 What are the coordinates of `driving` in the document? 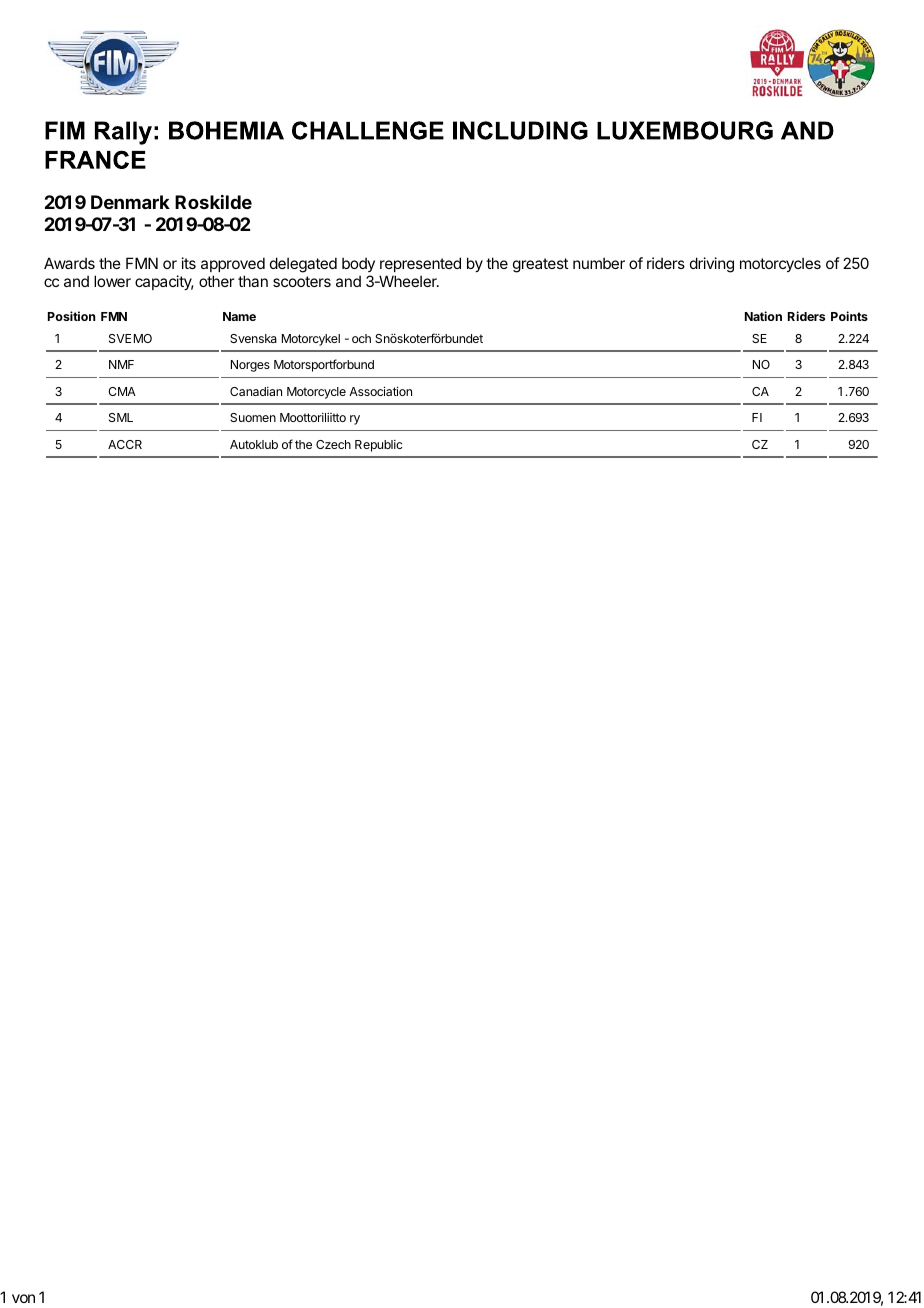 It's located at (712, 265).
